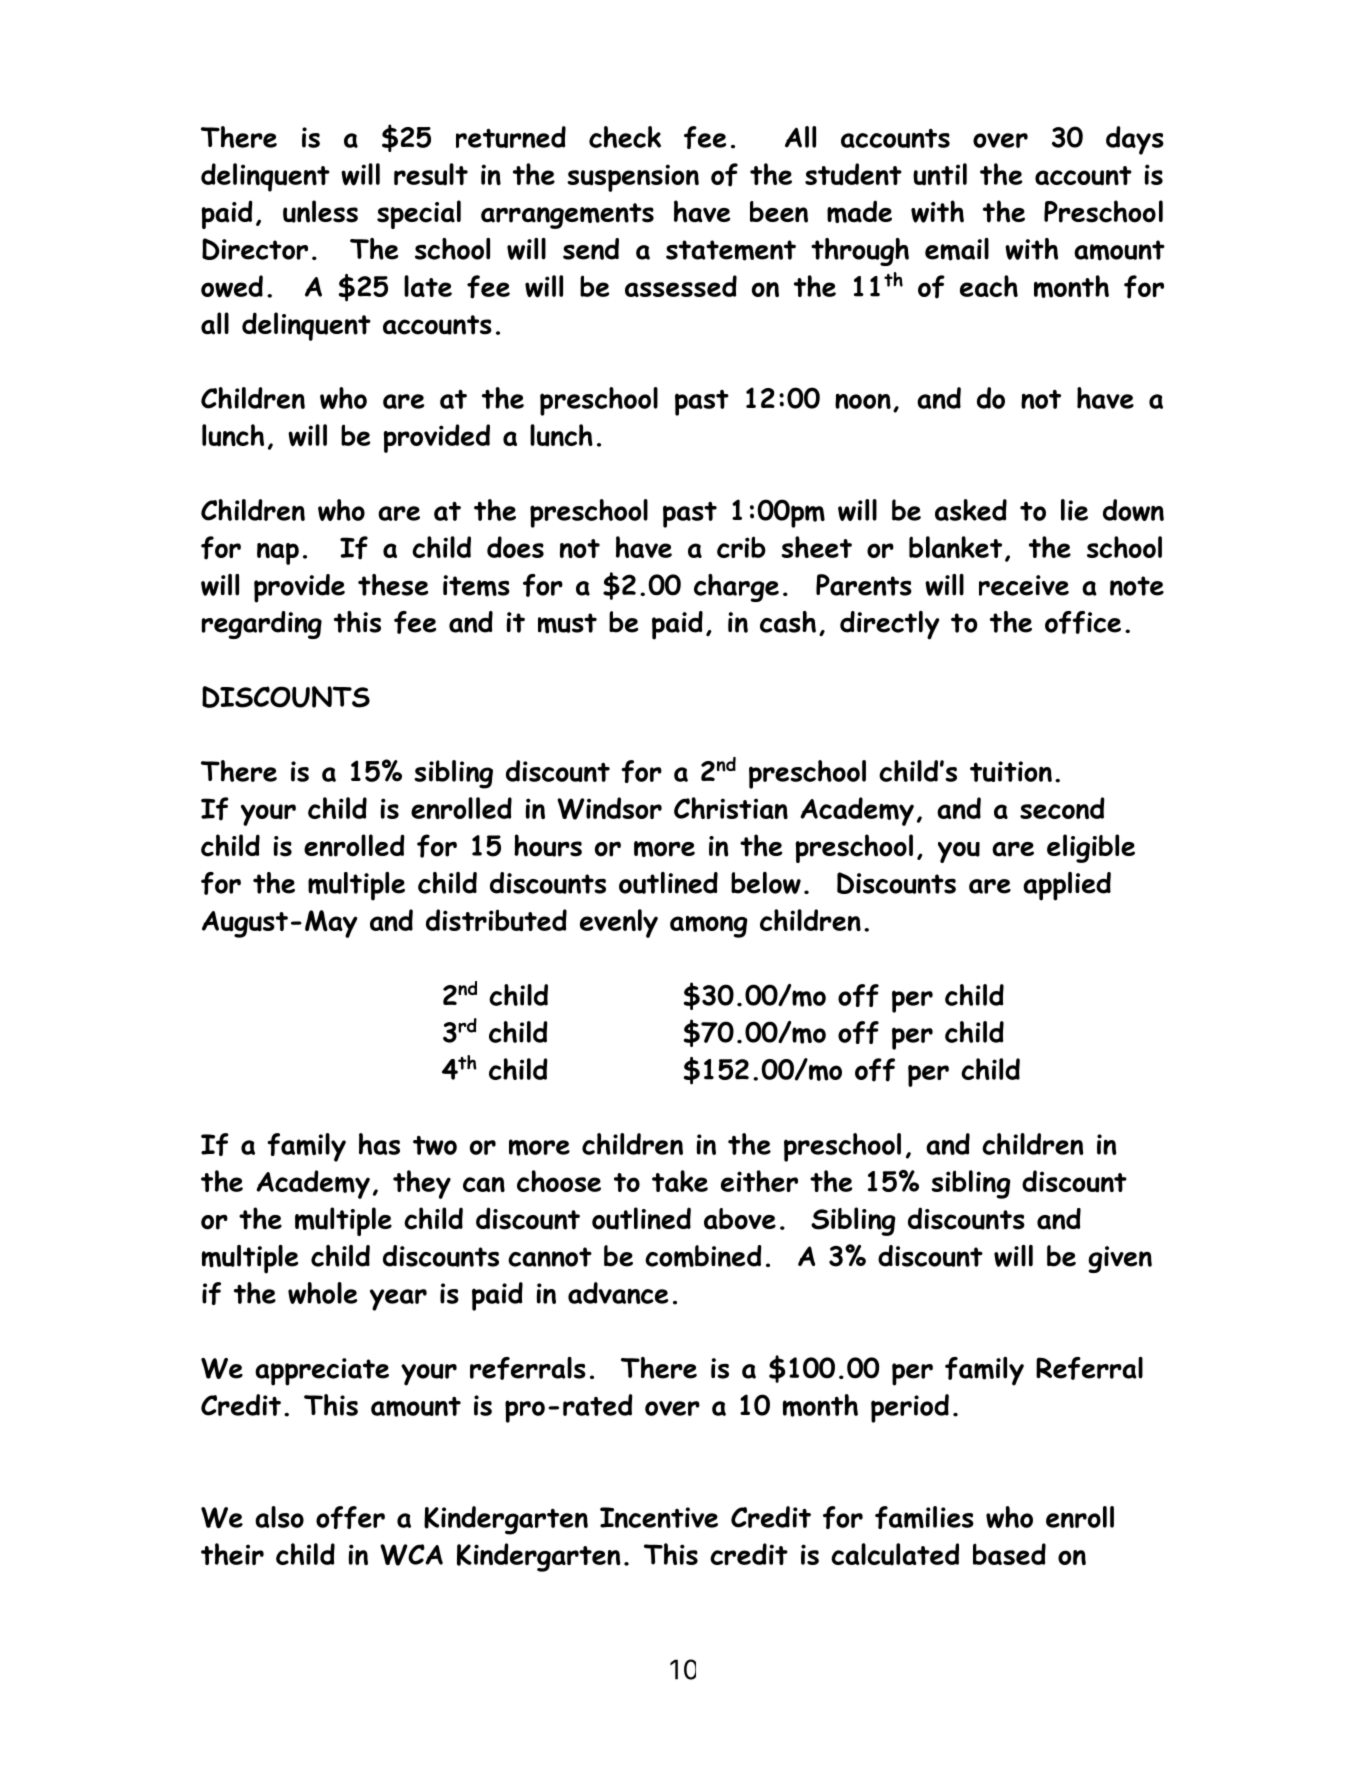  I want to click on given, so click(1120, 1259).
